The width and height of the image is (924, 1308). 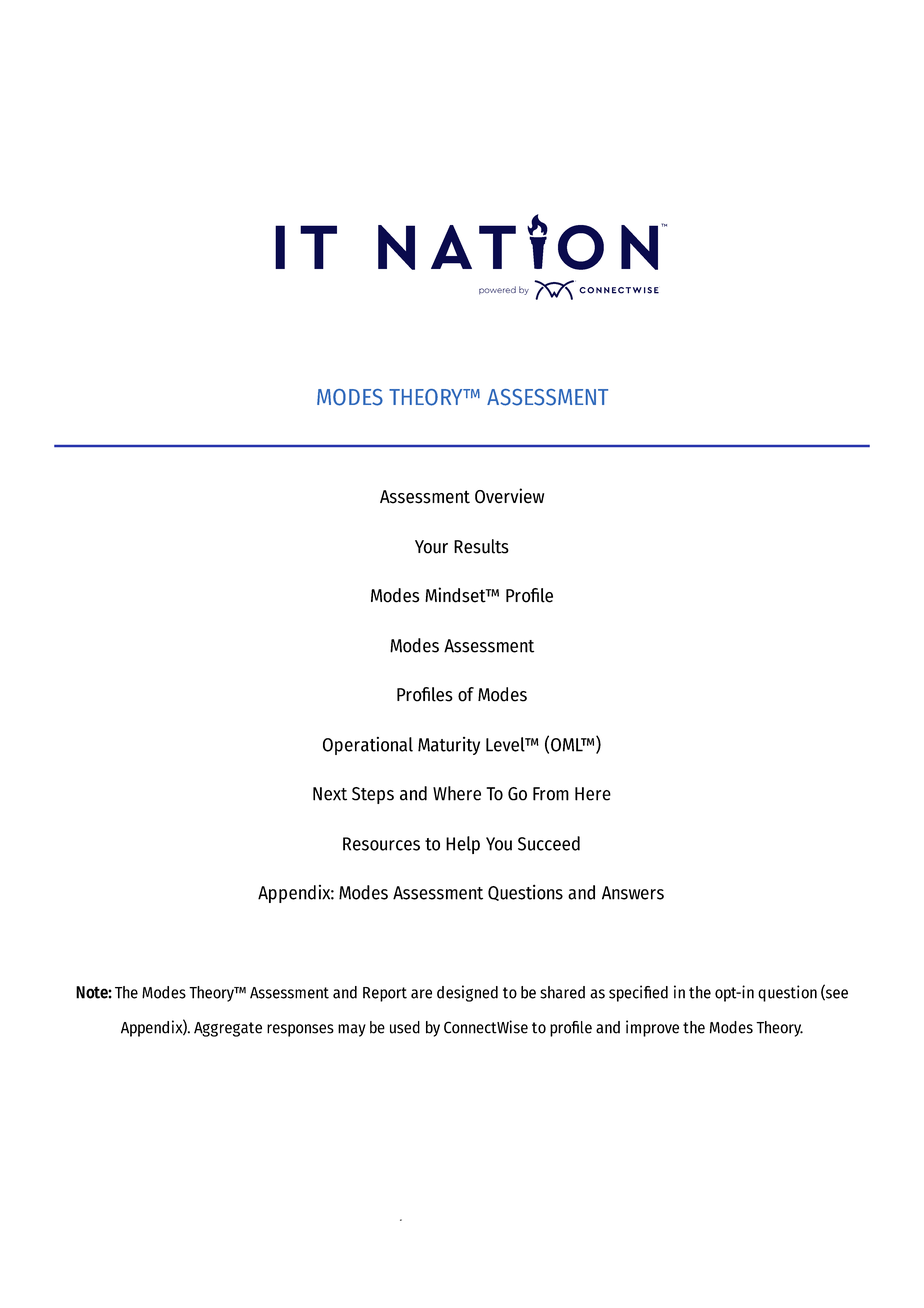 I want to click on Help, so click(x=463, y=845).
